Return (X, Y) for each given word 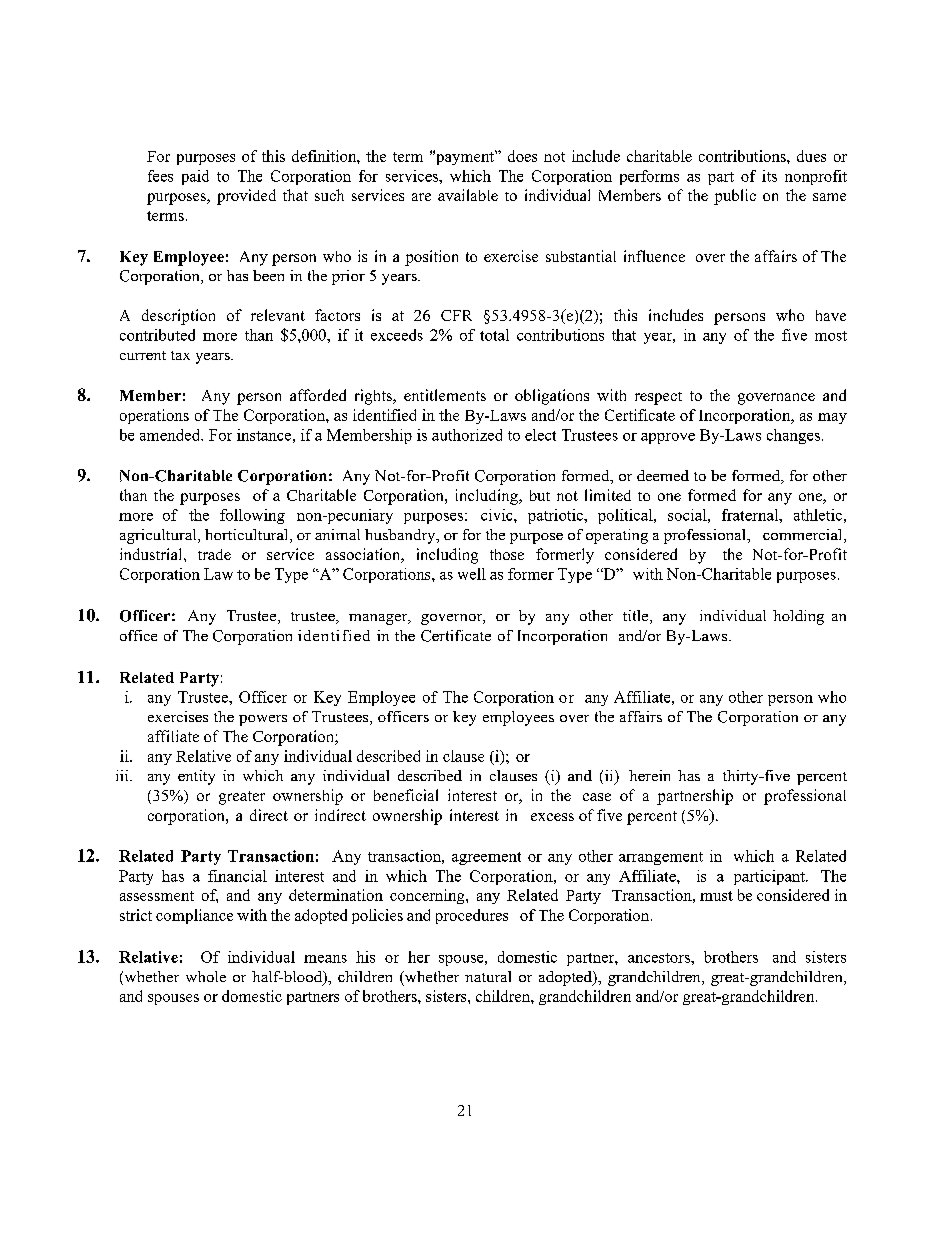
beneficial (406, 795)
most (831, 336)
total (494, 335)
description (178, 317)
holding (798, 617)
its (769, 176)
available (468, 195)
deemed (663, 475)
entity (196, 777)
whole (206, 976)
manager (379, 619)
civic (498, 515)
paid (195, 177)
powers (263, 720)
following (252, 516)
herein (649, 775)
